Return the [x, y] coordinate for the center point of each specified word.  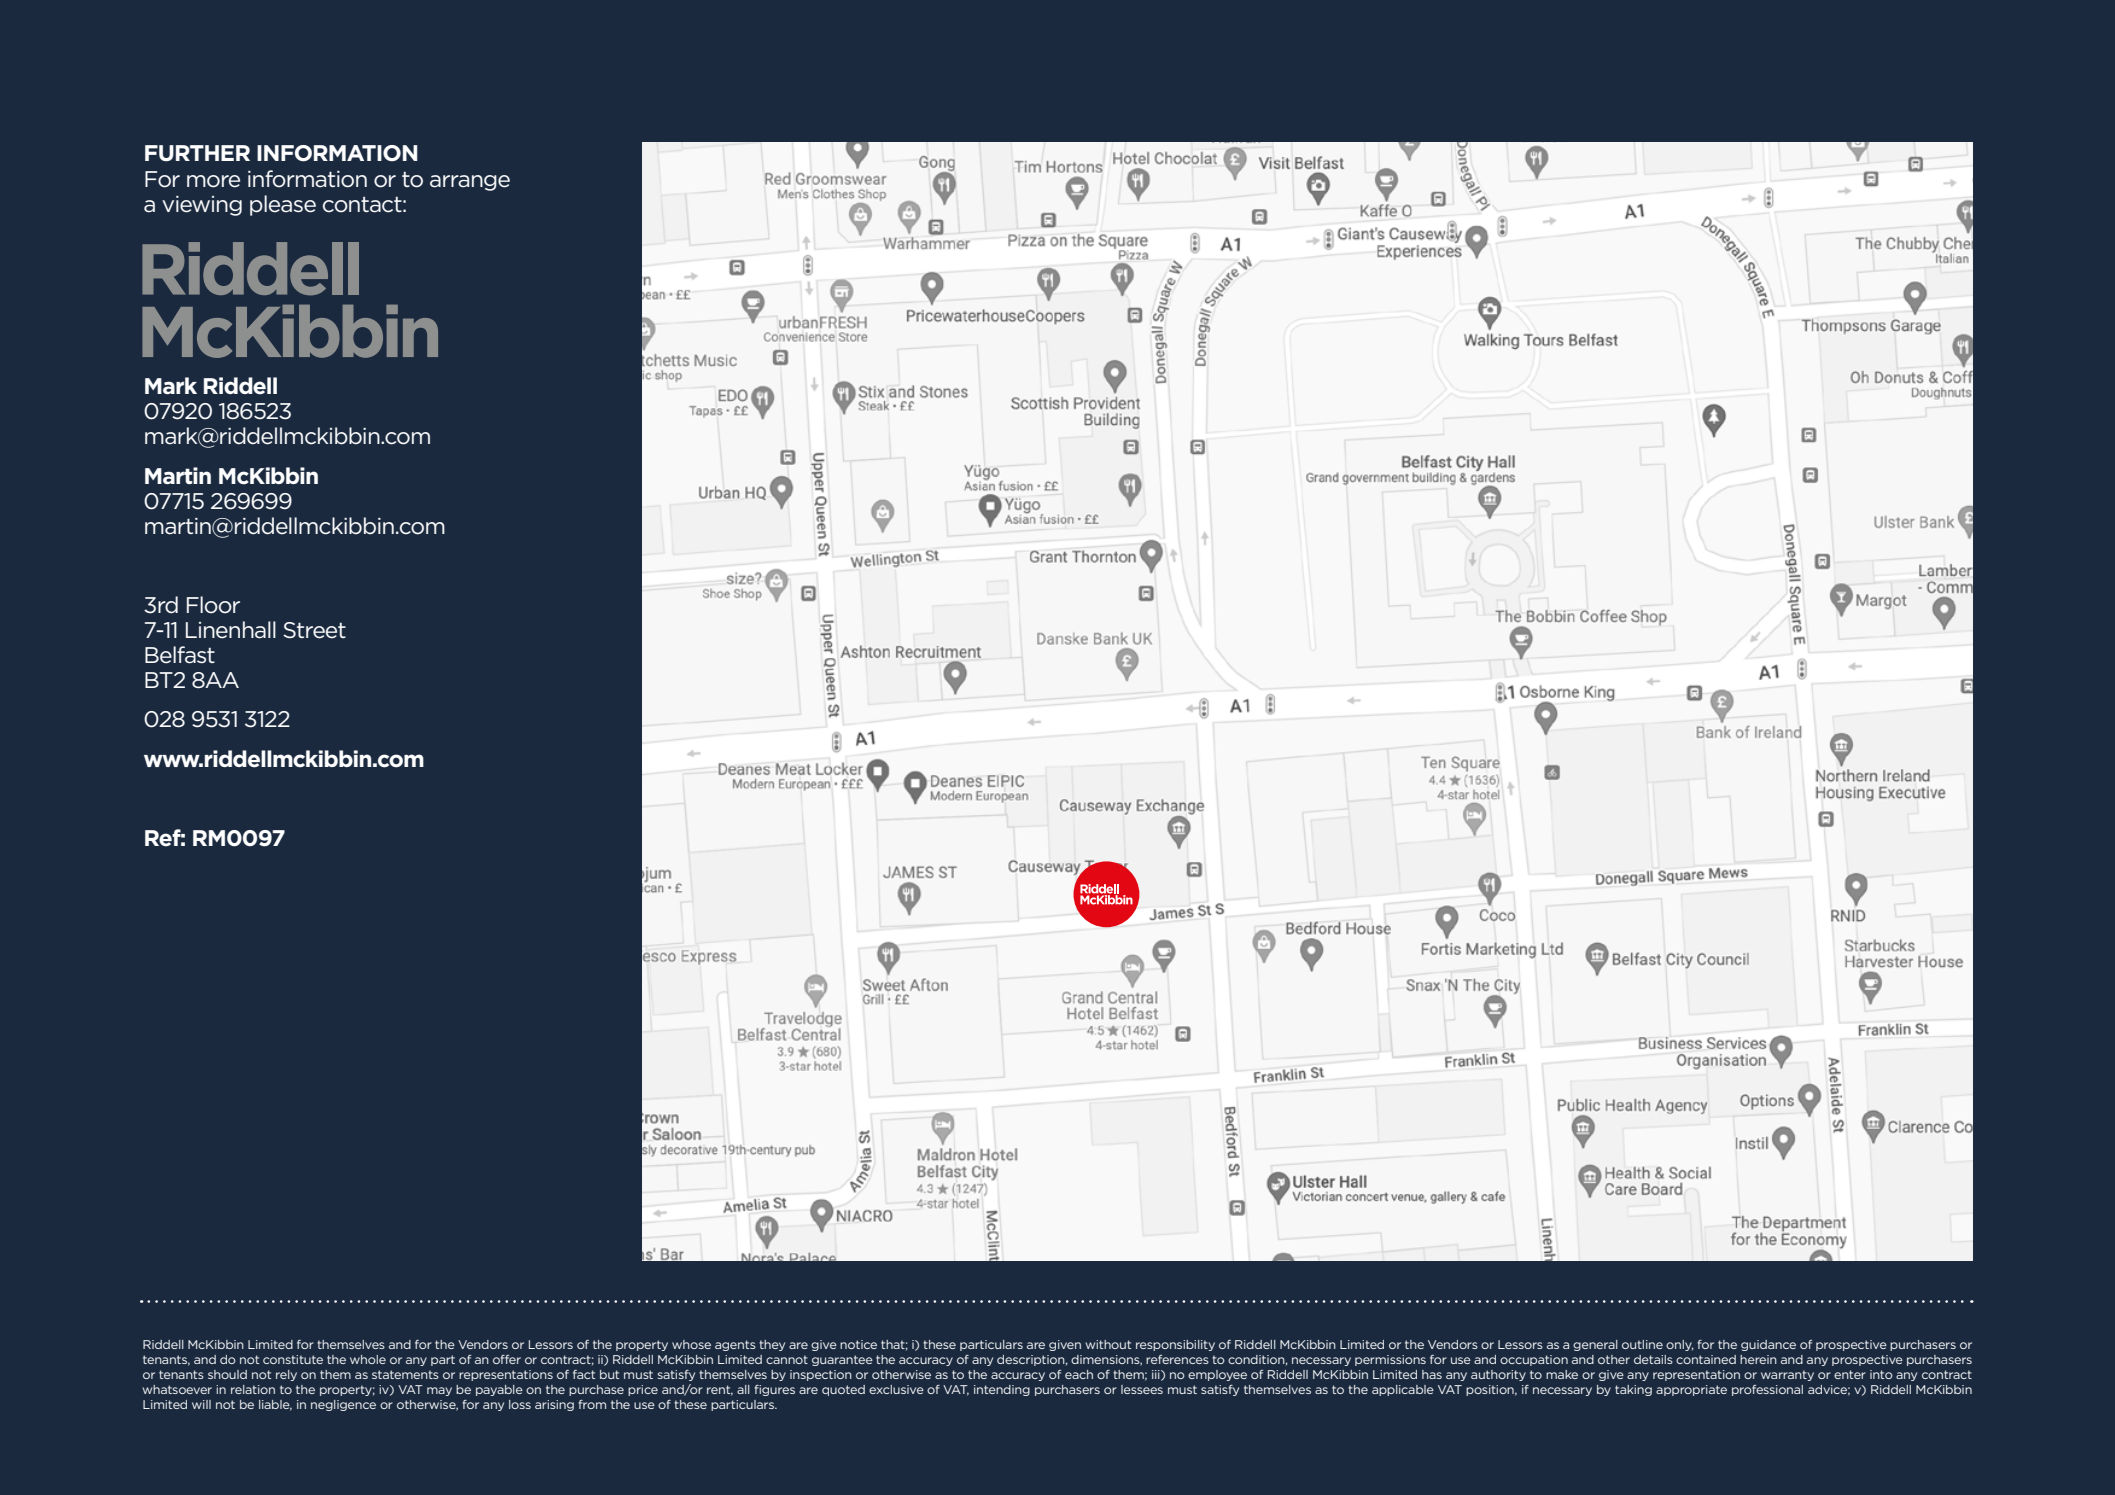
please [283, 205]
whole [368, 1359]
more [213, 181]
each [1079, 1374]
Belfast [180, 655]
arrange [470, 183]
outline [1642, 1344]
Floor [213, 605]
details [1653, 1359]
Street [314, 630]
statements [405, 1374]
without [1108, 1344]
